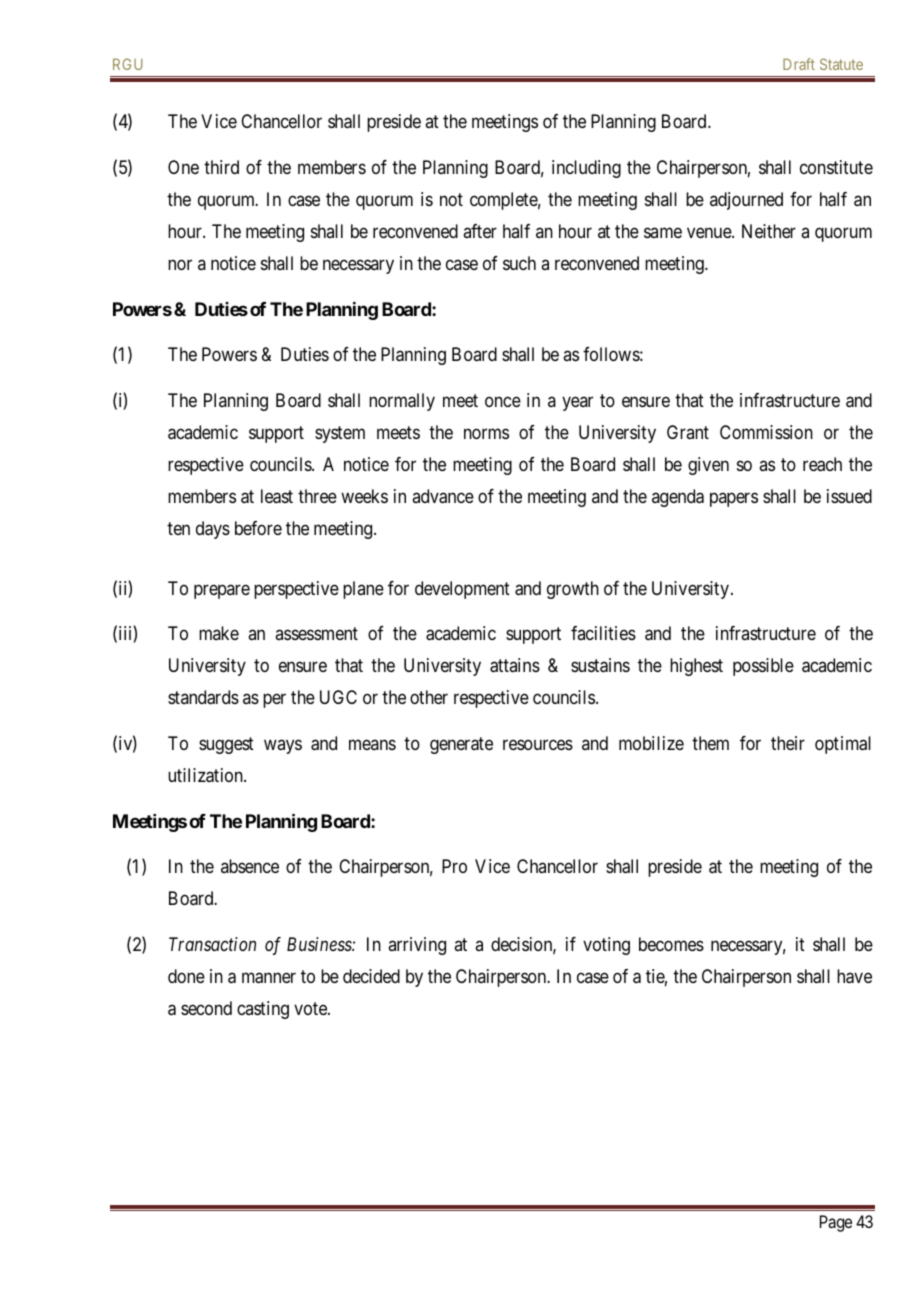  What do you see at coordinates (454, 866) in the document?
I see `Pro` at bounding box center [454, 866].
